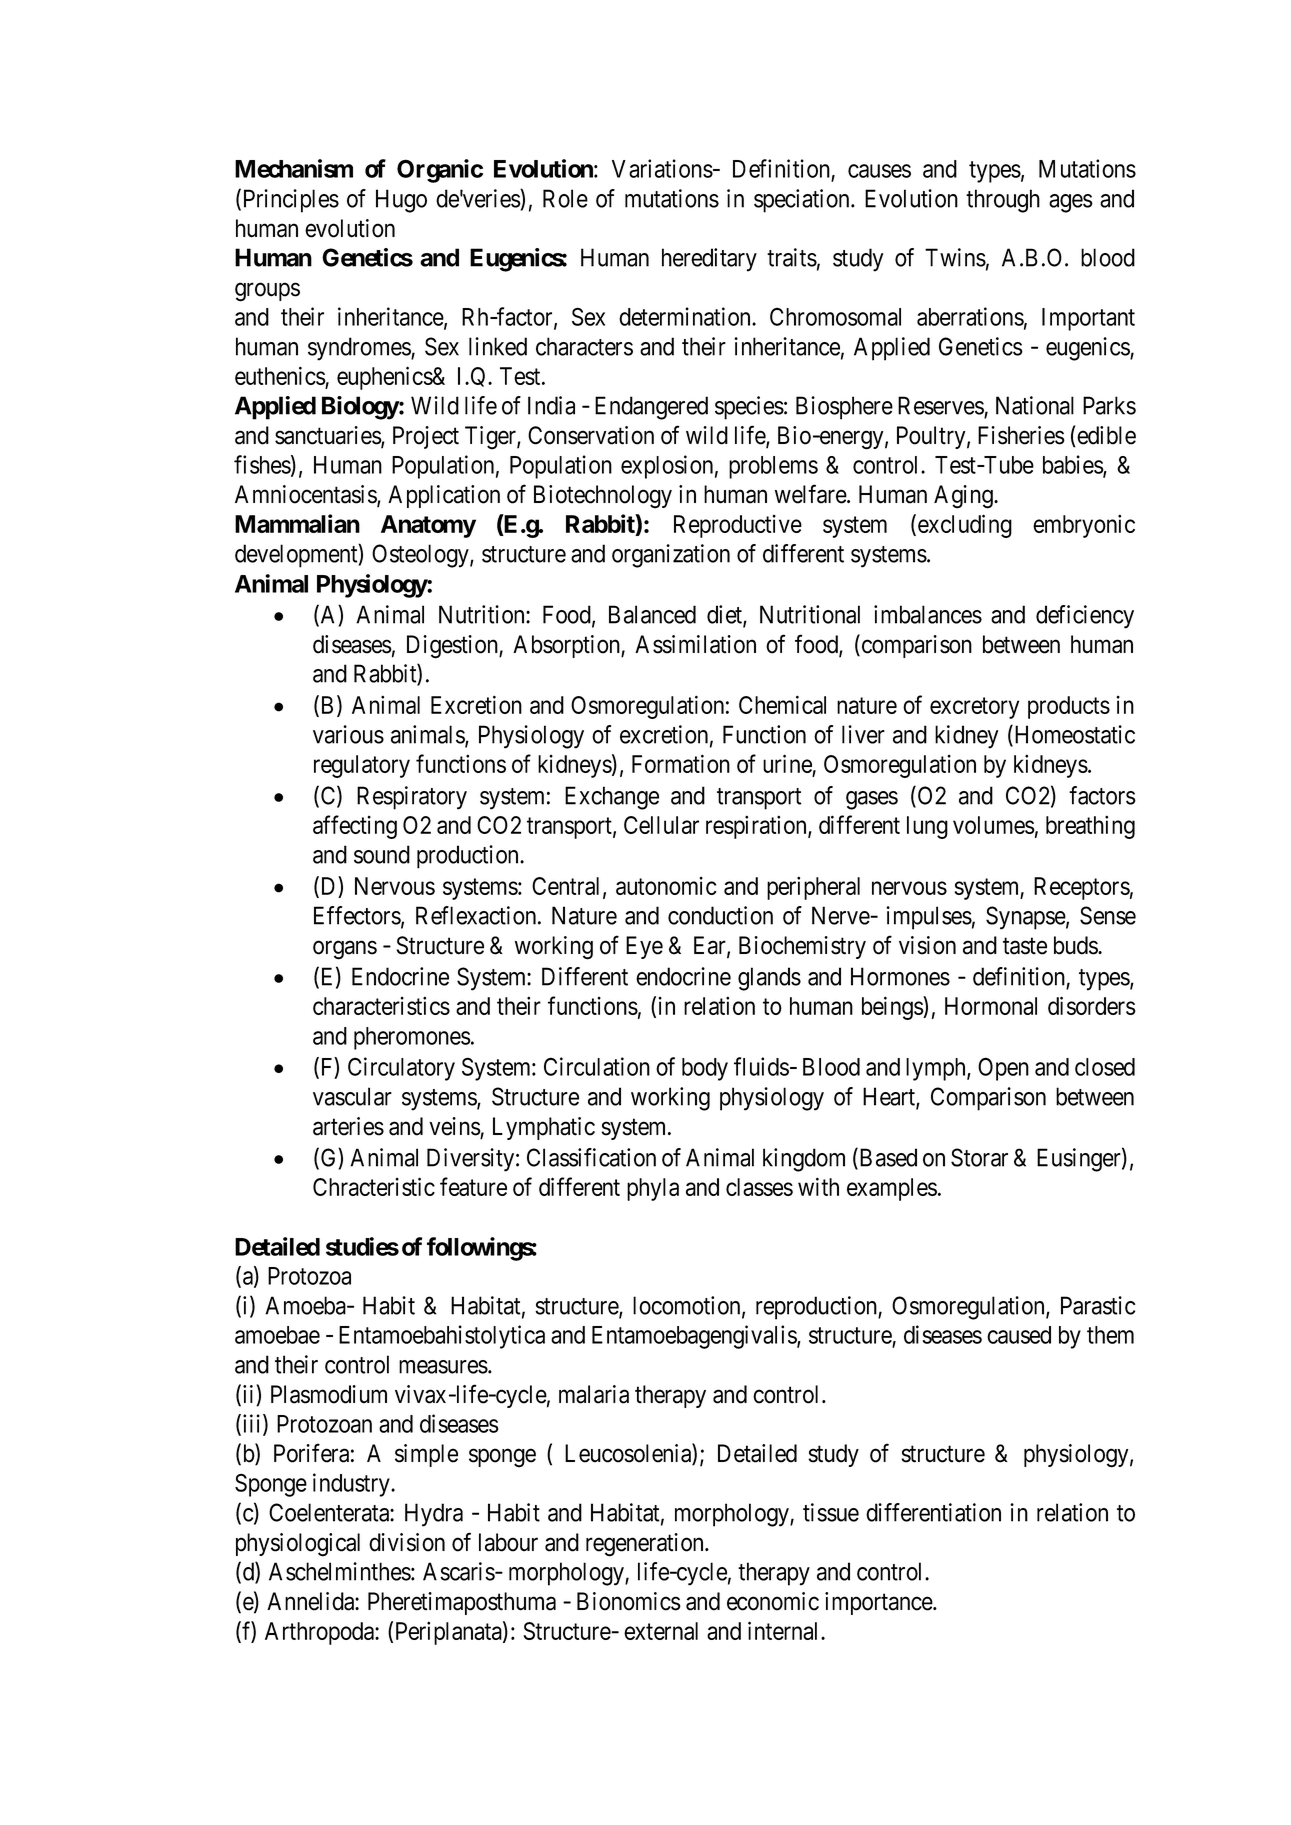 The image size is (1291, 1825). Describe the element at coordinates (297, 523) in the screenshot. I see `Mammalian` at that location.
